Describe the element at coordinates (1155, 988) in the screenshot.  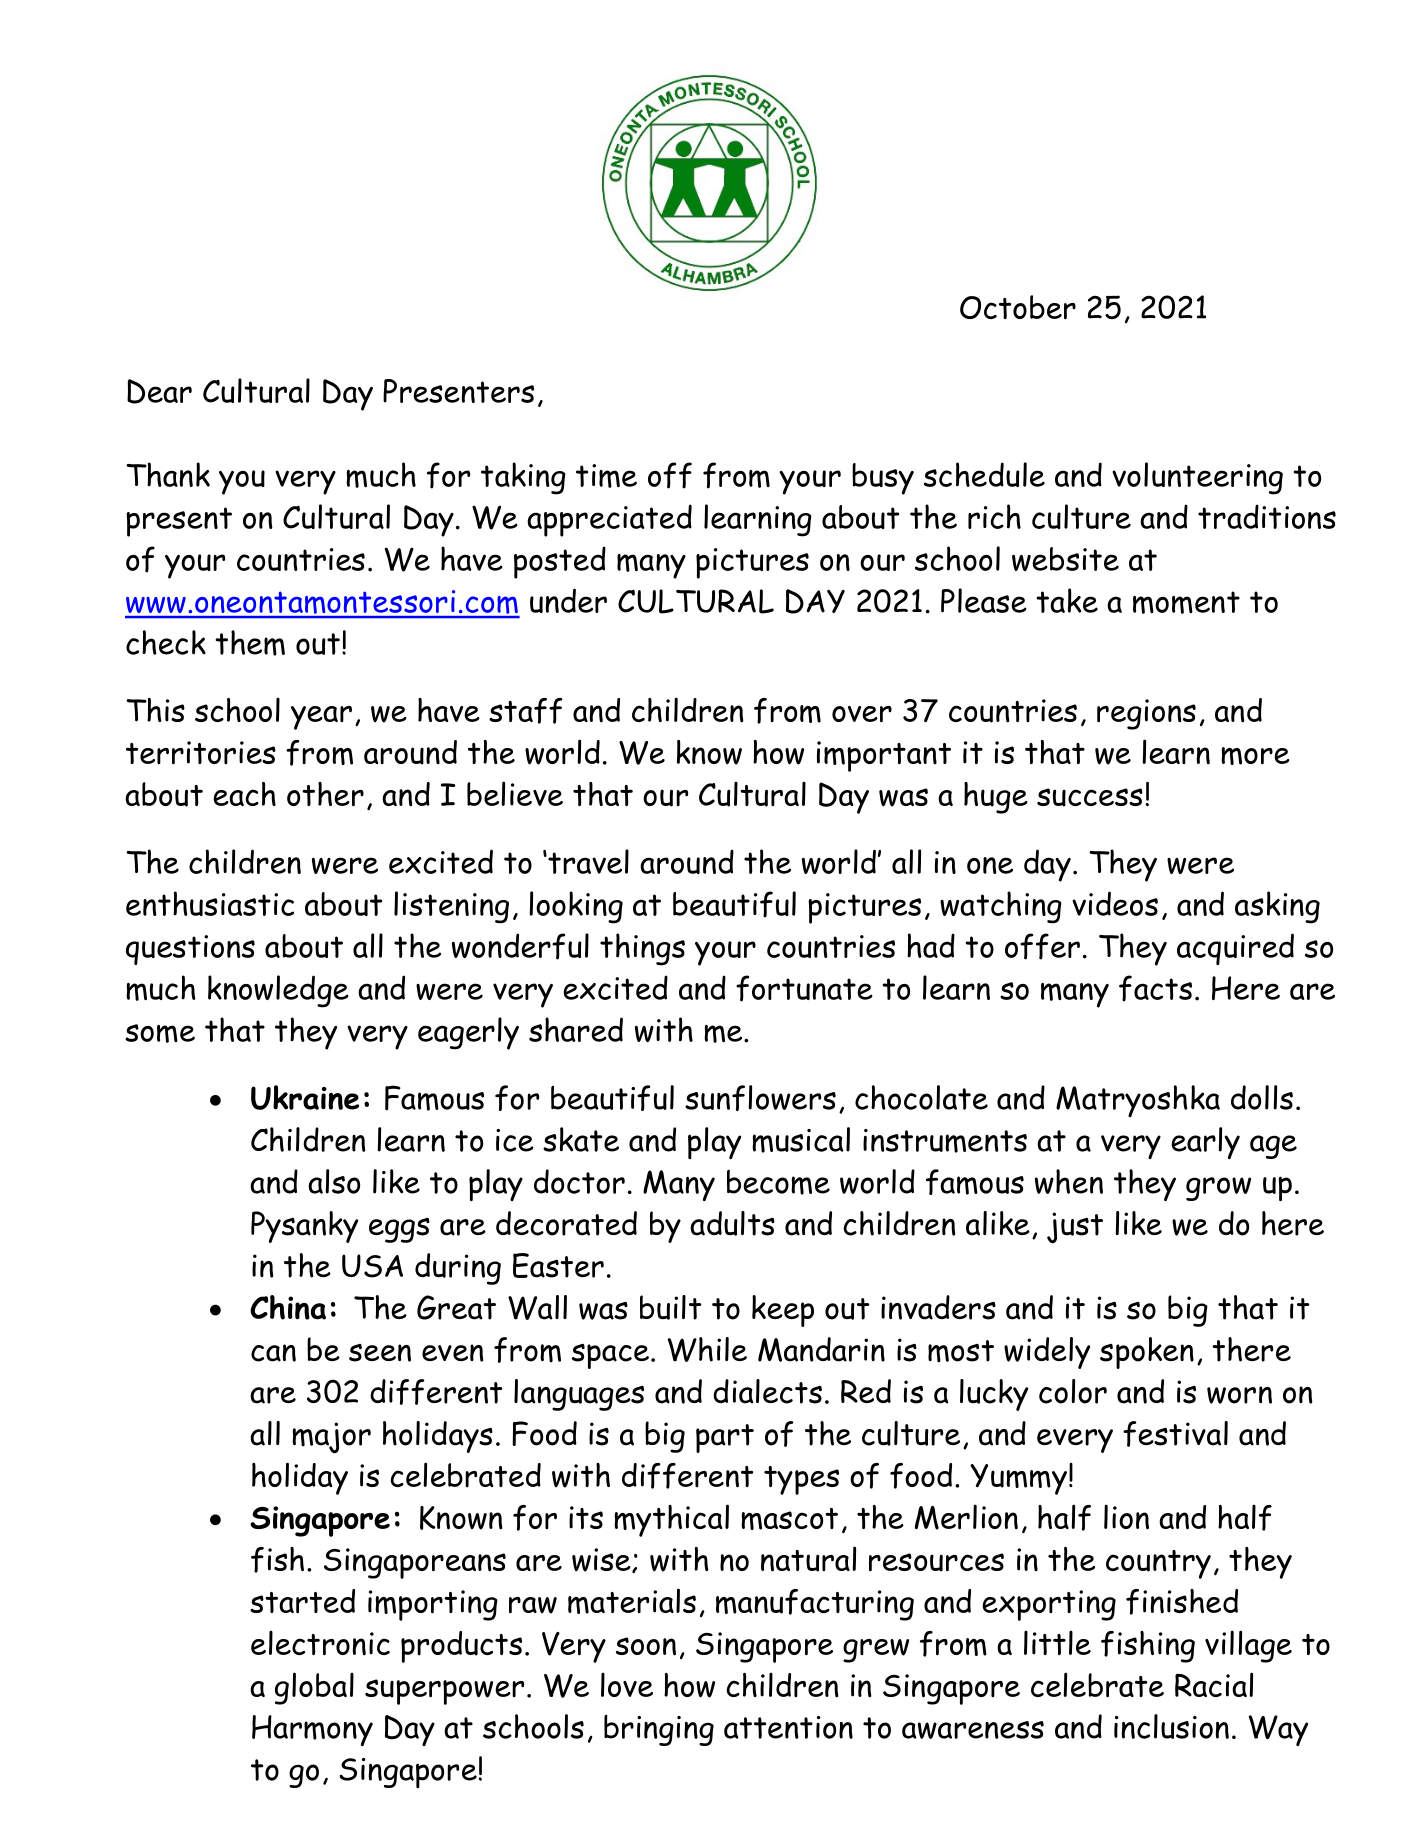
I see `facts` at that location.
